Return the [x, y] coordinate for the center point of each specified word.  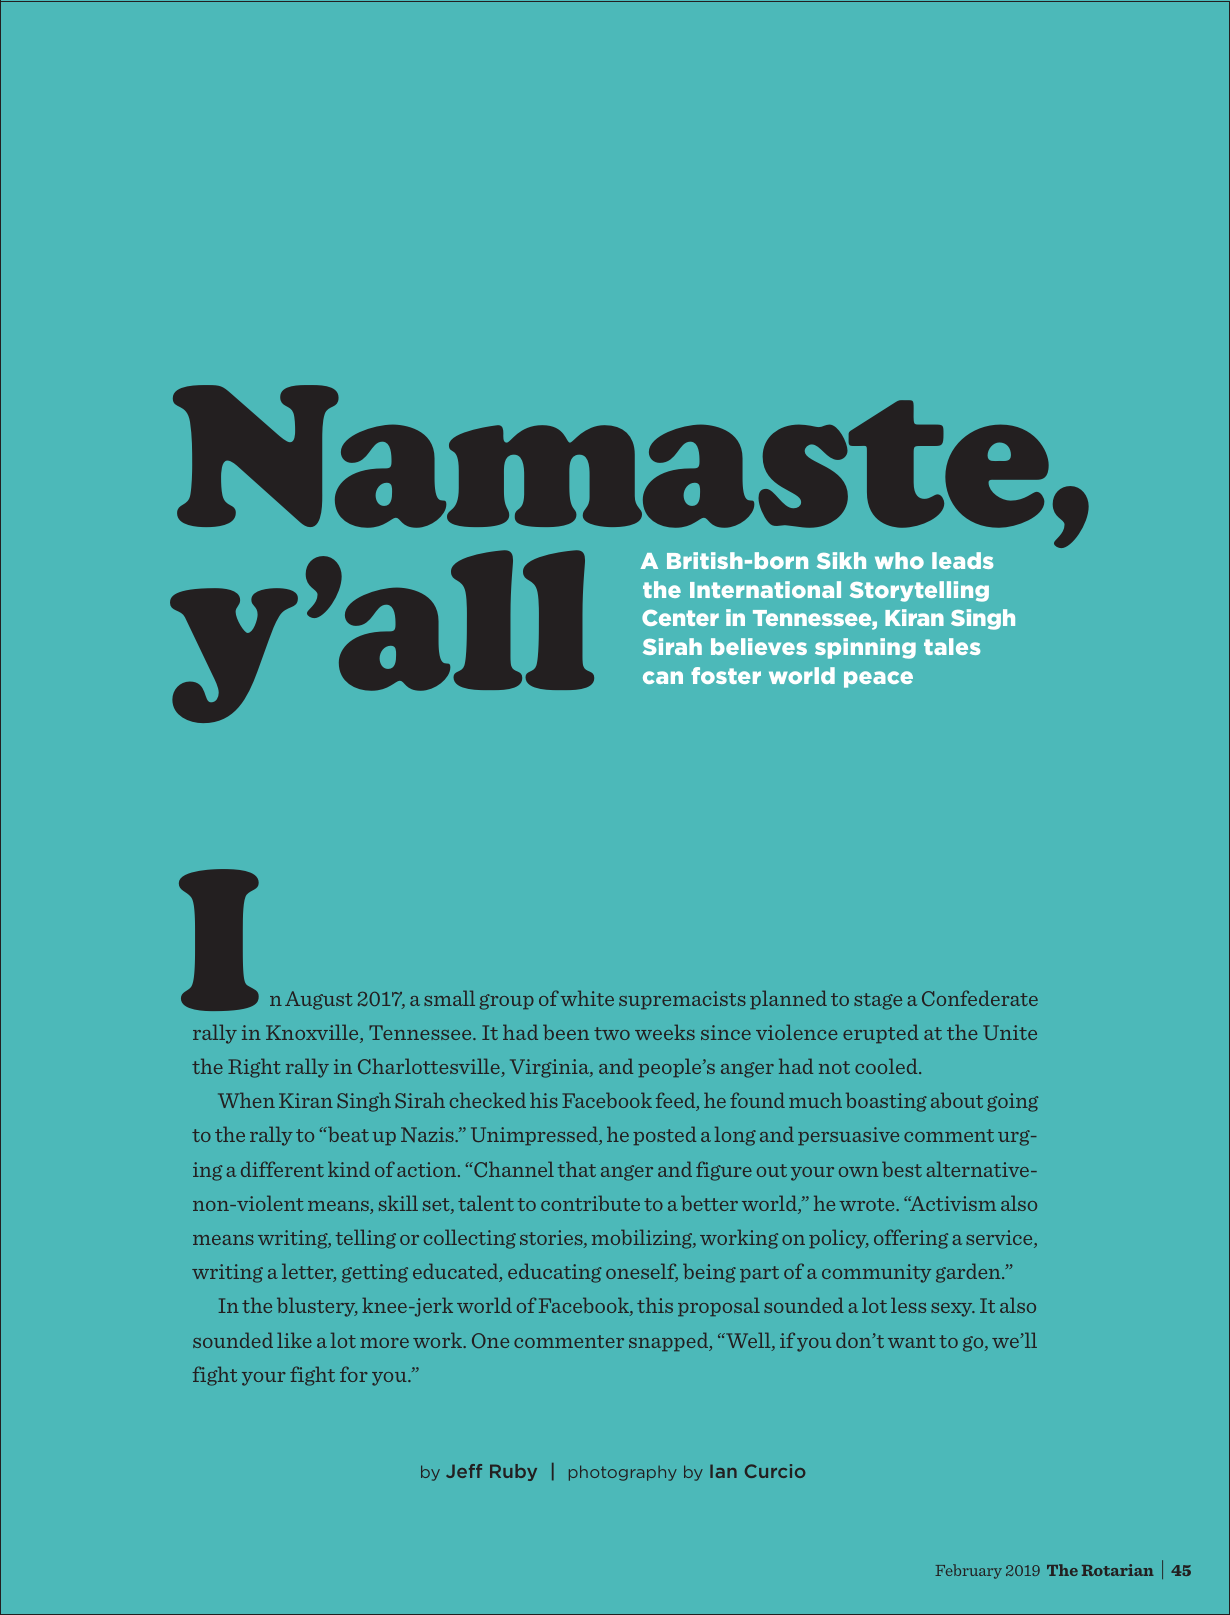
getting [375, 1273]
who [899, 560]
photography [623, 1473]
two [612, 1033]
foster [726, 675]
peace [878, 679]
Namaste [611, 456]
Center [680, 618]
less [908, 1305]
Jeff [464, 1471]
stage [878, 1001]
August [318, 1000]
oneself [642, 1272]
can [663, 677]
